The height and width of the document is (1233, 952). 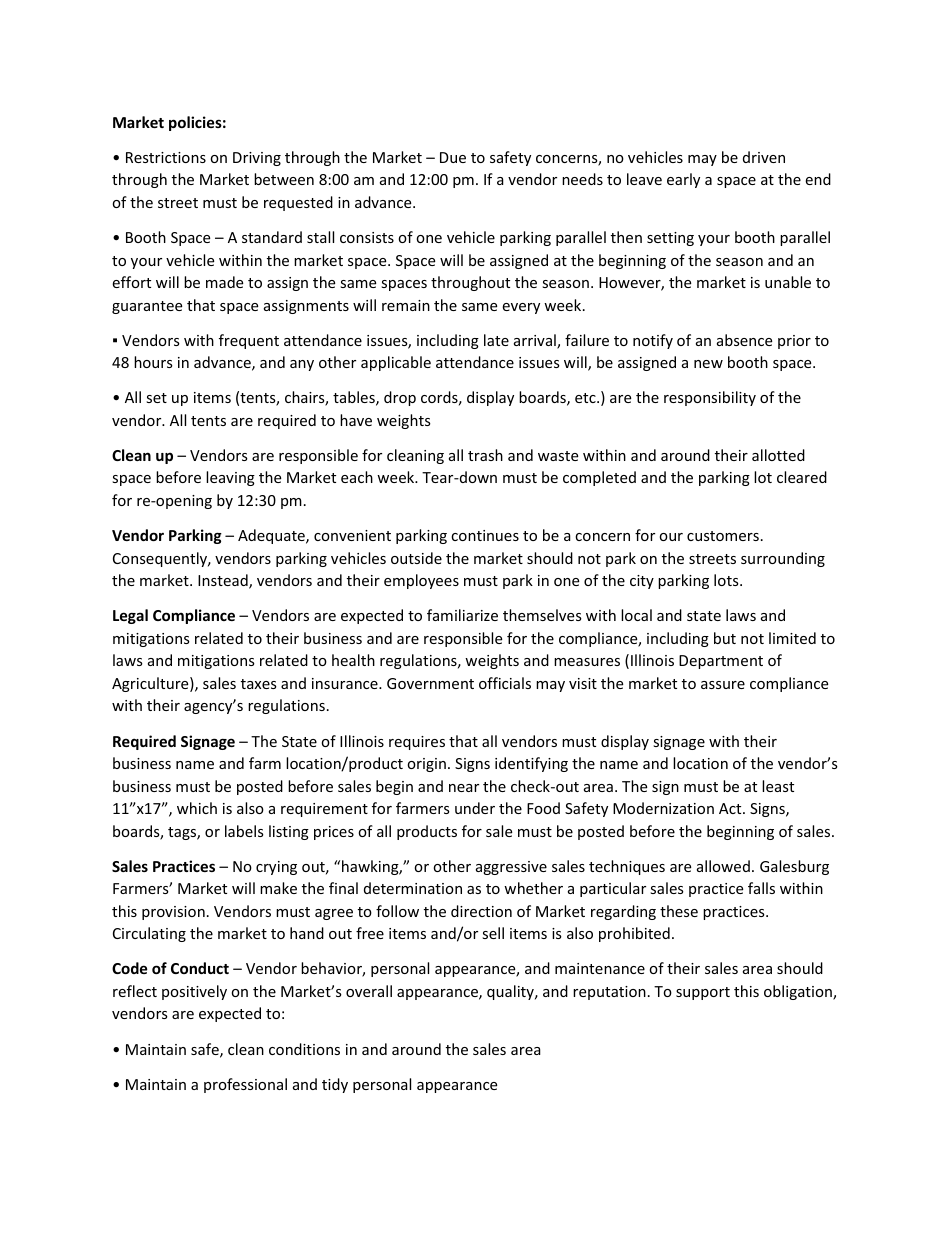 I want to click on familiarize, so click(x=462, y=615).
